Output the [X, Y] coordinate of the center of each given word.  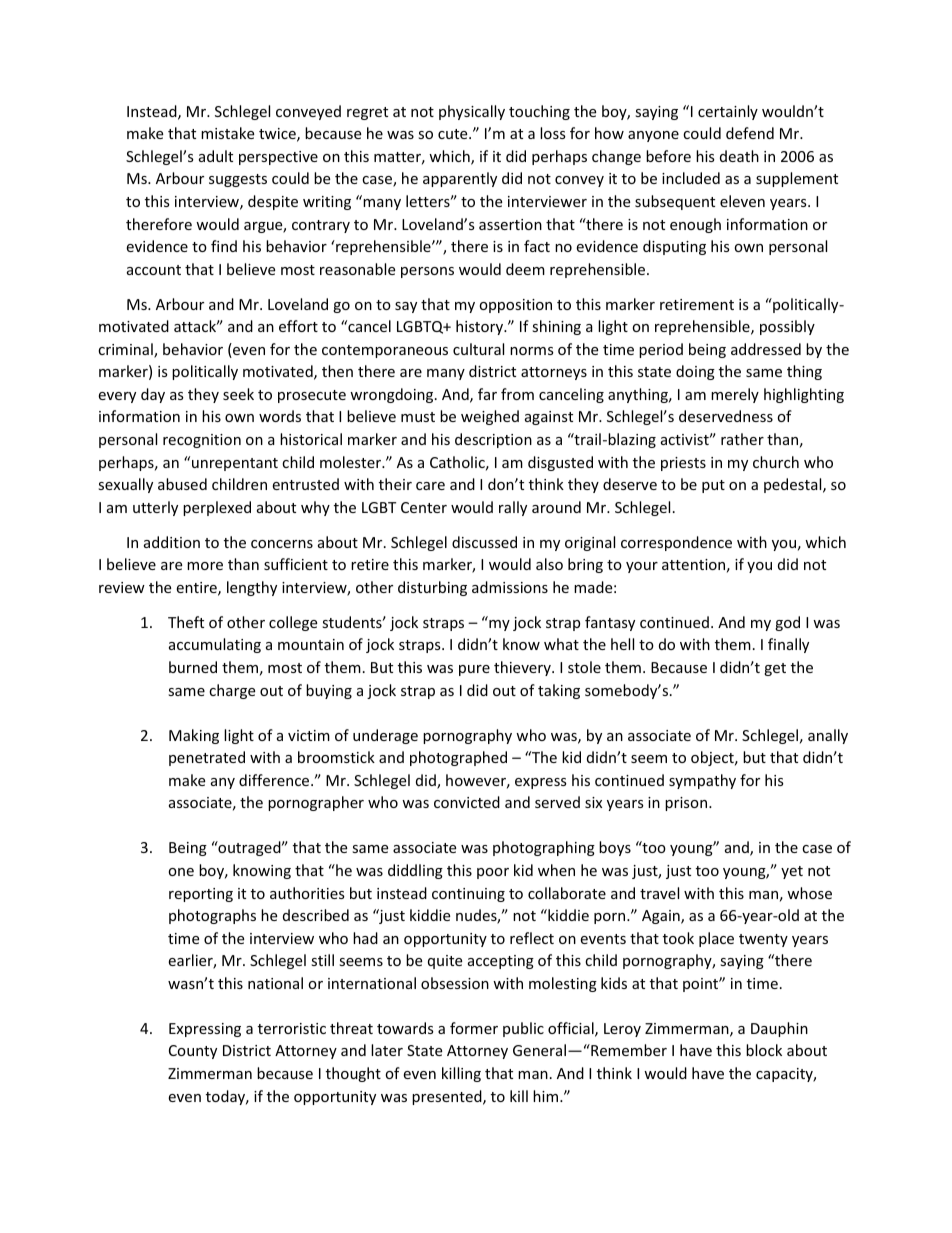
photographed [458, 758]
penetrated [207, 758]
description [493, 440]
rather [742, 439]
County [193, 1052]
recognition [202, 441]
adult [216, 156]
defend [750, 133]
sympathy [702, 781]
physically [472, 112]
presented [448, 1097]
